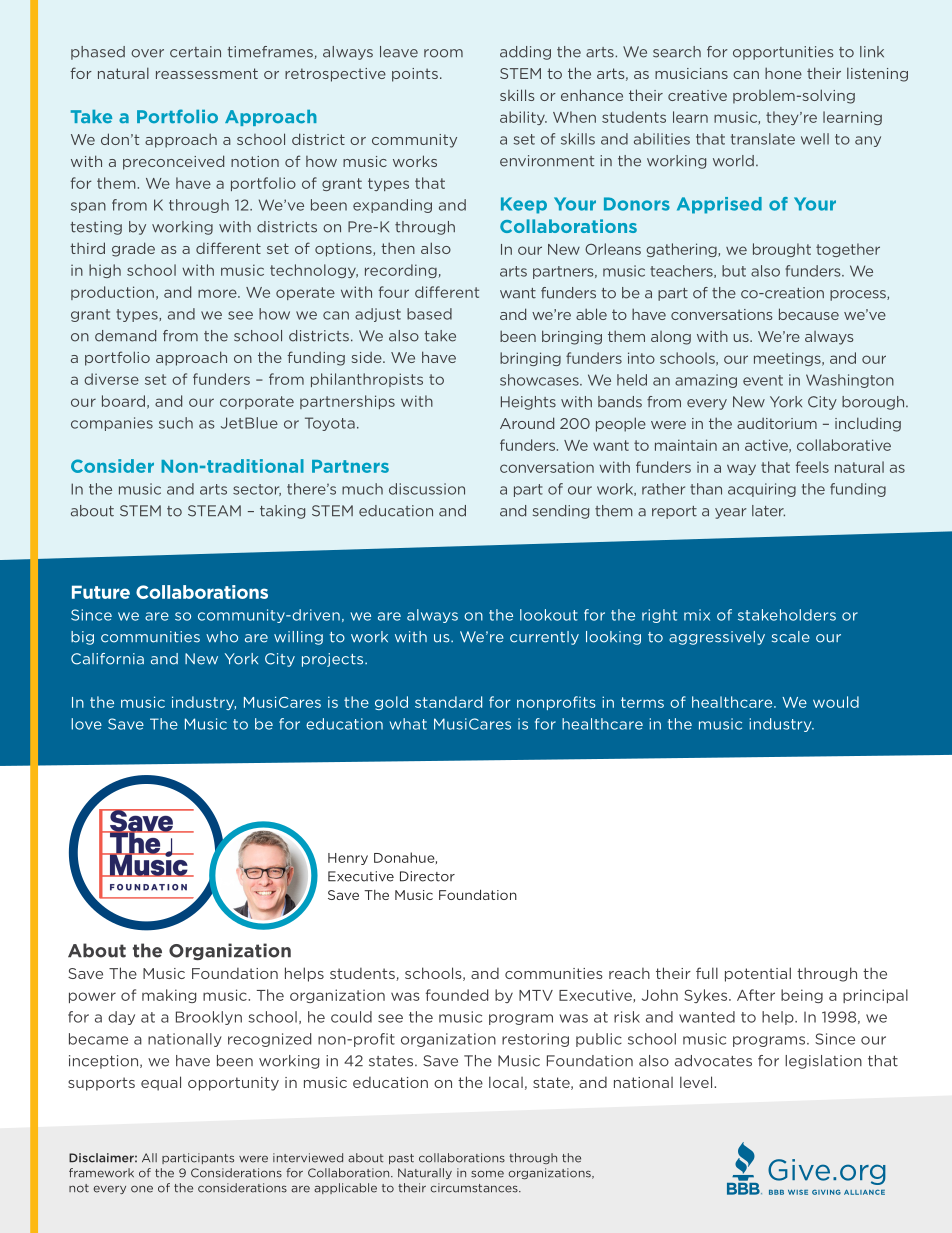 This page has height=1233, width=952. Describe the element at coordinates (791, 637) in the page. I see `scale` at that location.
